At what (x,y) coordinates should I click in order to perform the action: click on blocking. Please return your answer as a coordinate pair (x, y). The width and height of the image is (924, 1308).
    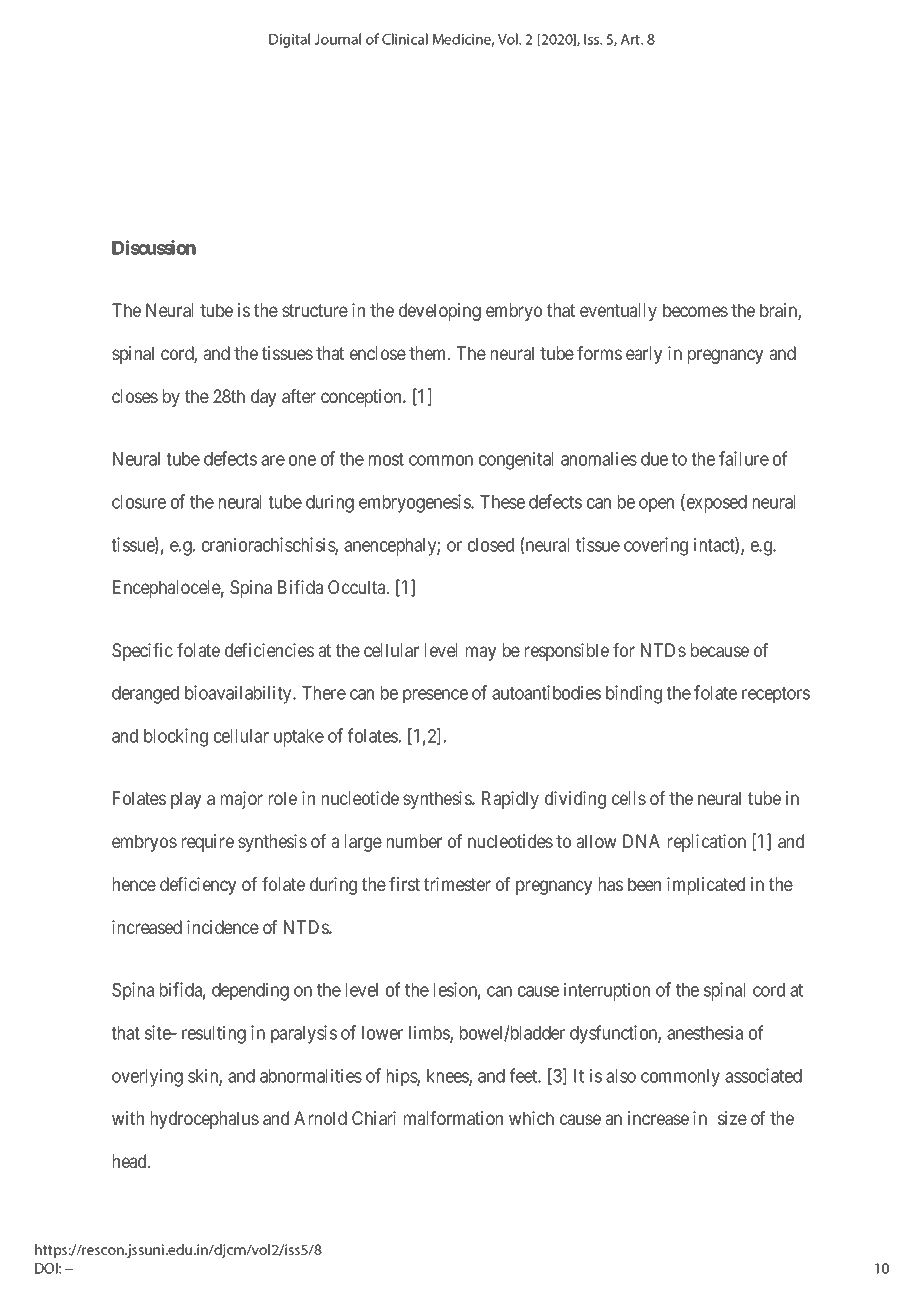
    Looking at the image, I should click on (176, 737).
